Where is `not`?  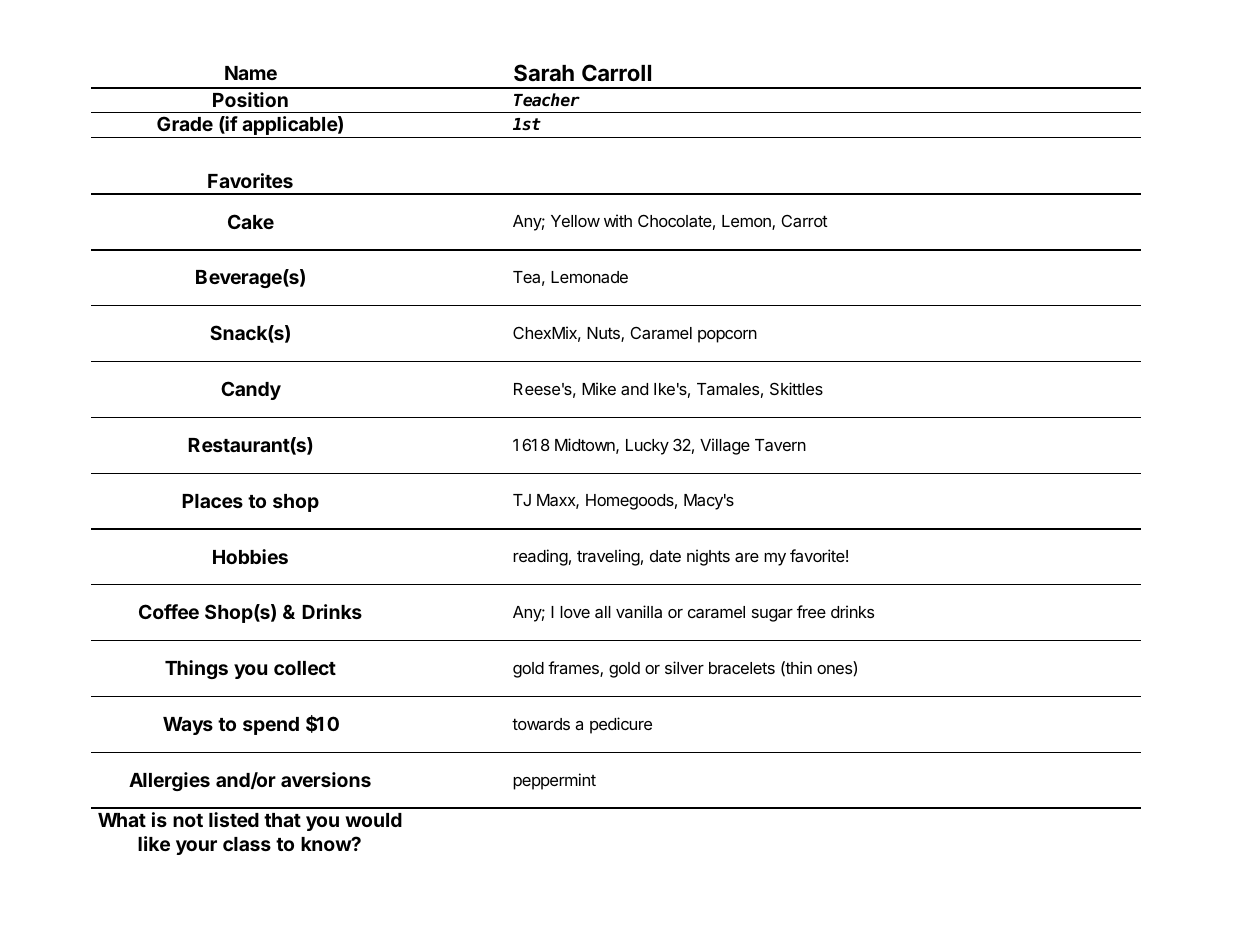
not is located at coordinates (188, 820).
